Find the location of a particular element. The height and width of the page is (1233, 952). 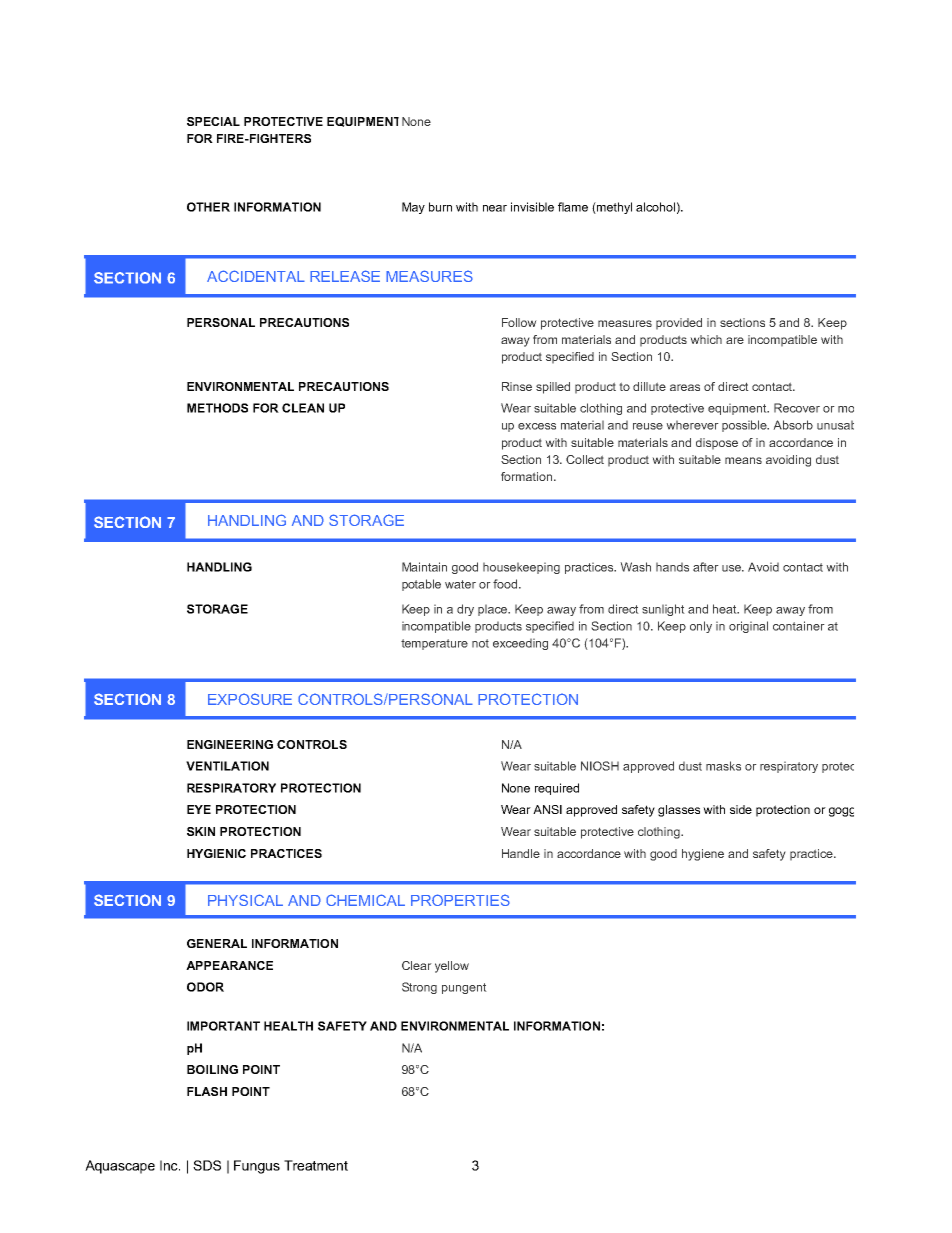

excess is located at coordinates (537, 426).
